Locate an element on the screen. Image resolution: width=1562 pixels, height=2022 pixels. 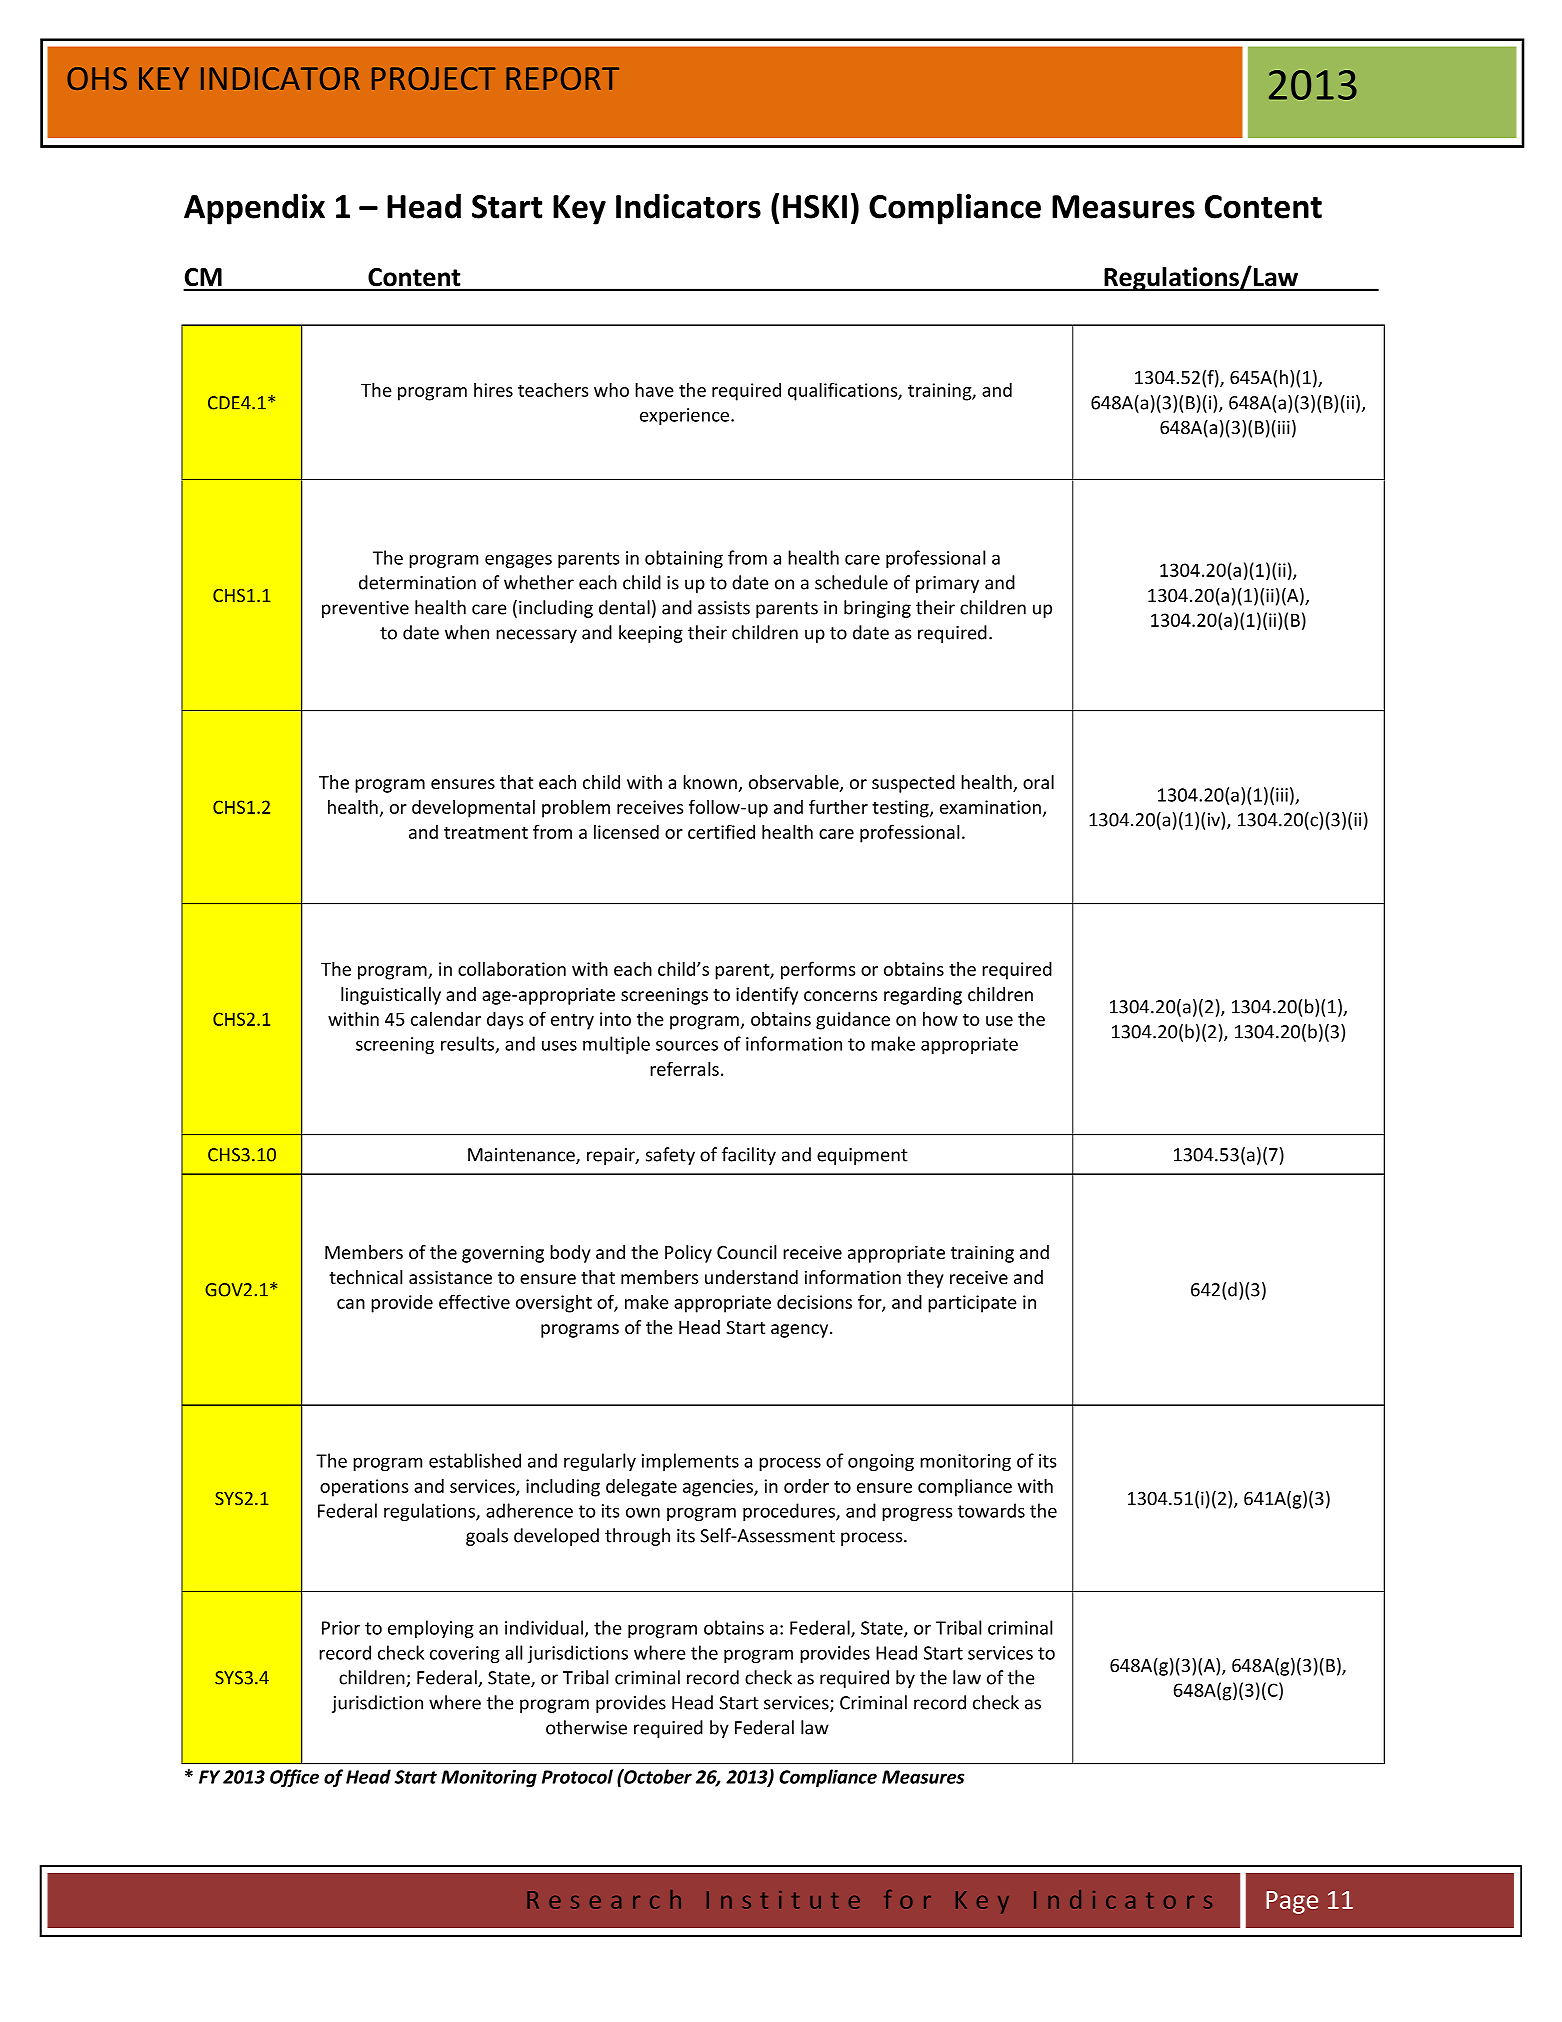
obtaining is located at coordinates (684, 559).
